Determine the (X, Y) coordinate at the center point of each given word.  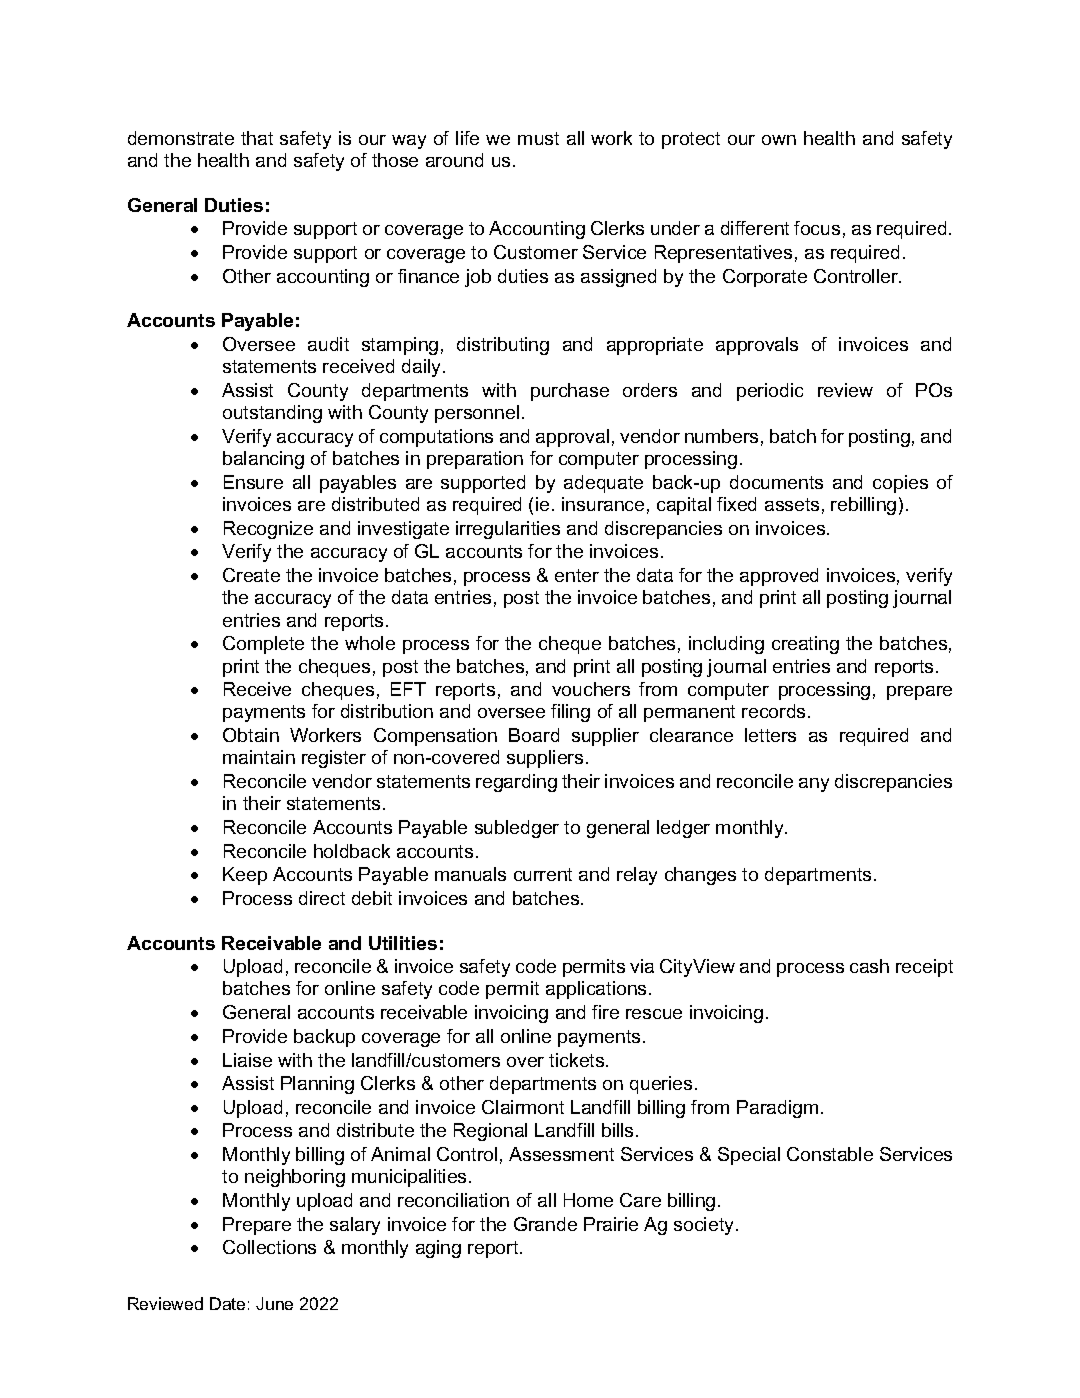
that (257, 138)
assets (792, 504)
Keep (245, 876)
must (538, 138)
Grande (545, 1224)
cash (869, 966)
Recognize (268, 530)
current (543, 874)
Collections (269, 1247)
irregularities (508, 530)
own (779, 140)
